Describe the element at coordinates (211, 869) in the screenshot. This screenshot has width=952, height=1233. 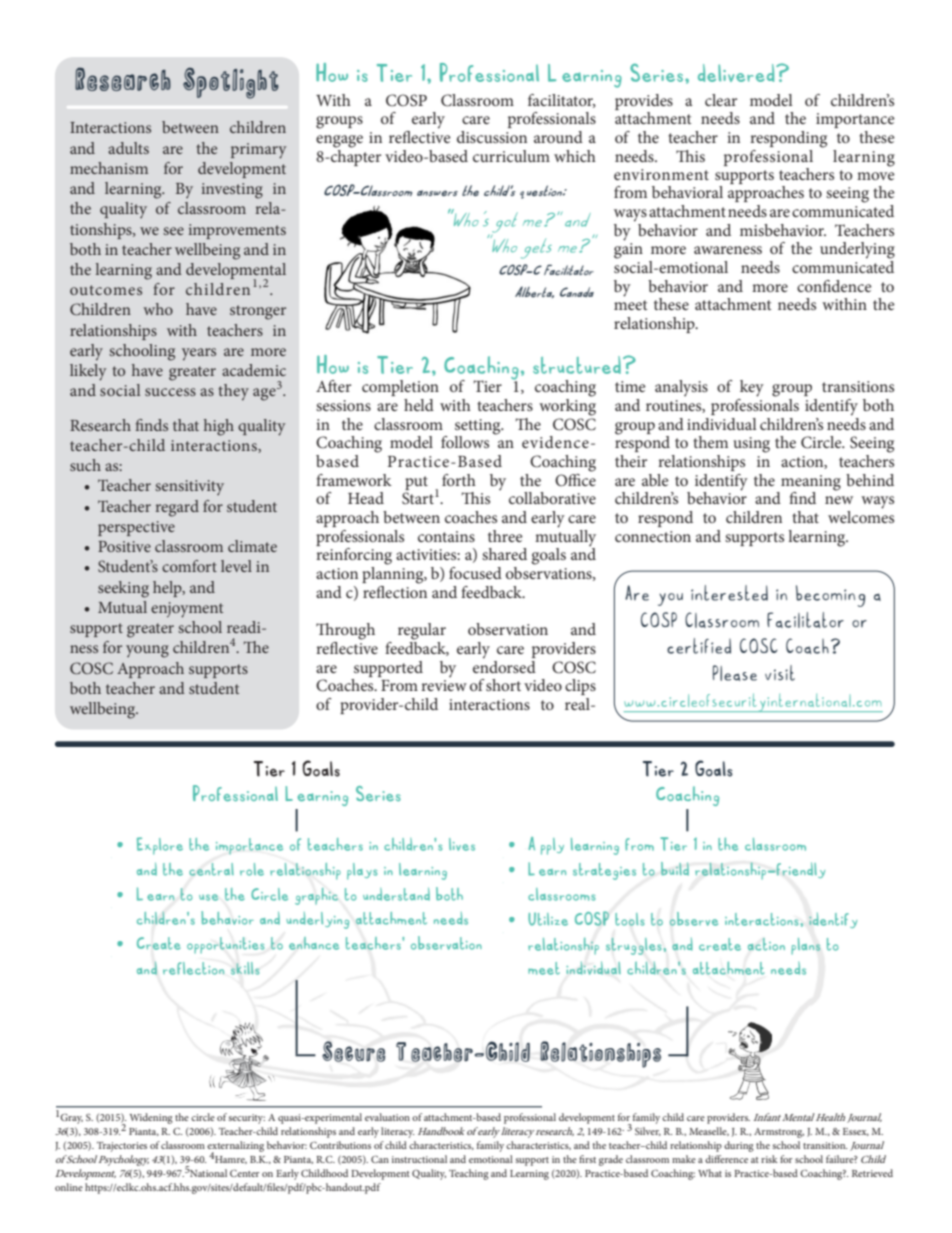
I see `central` at that location.
